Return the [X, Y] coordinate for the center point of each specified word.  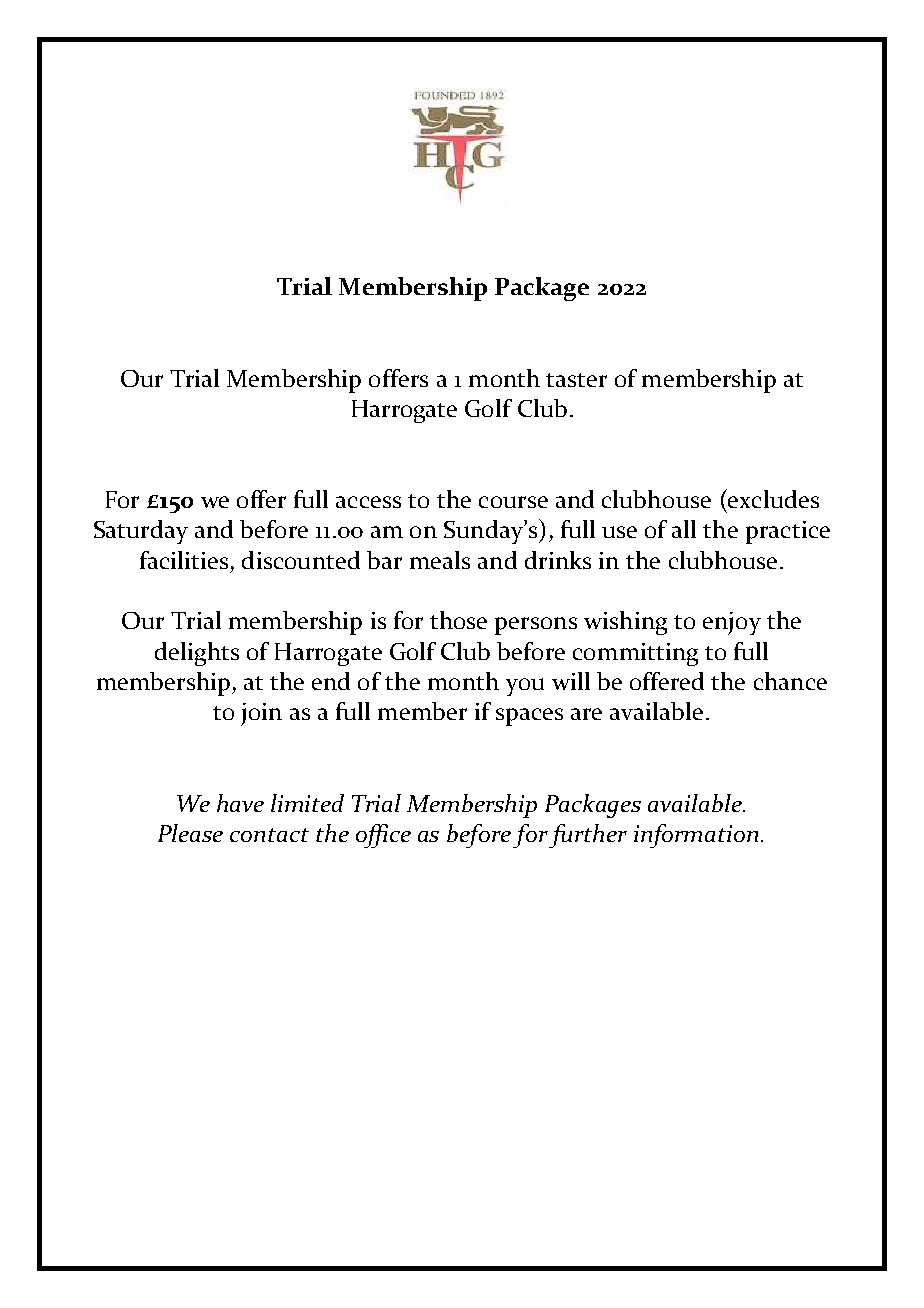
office [383, 836]
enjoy [732, 623]
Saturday [141, 532]
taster [576, 380]
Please [190, 833]
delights [197, 654]
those [458, 620]
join [261, 714]
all [684, 529]
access [368, 502]
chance [790, 681]
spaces [529, 717]
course [513, 502]
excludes [772, 498]
